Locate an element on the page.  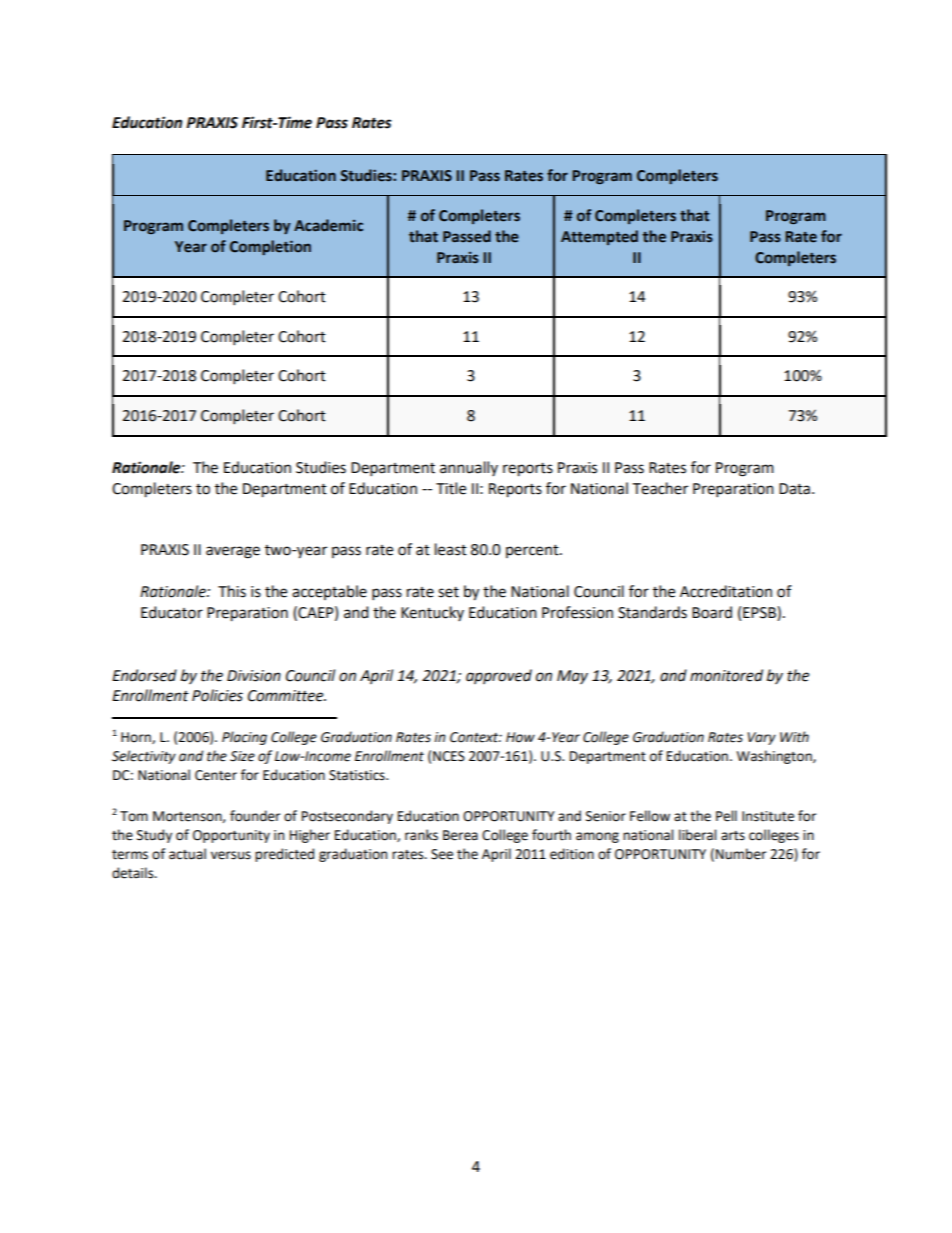
Completion is located at coordinates (270, 247).
